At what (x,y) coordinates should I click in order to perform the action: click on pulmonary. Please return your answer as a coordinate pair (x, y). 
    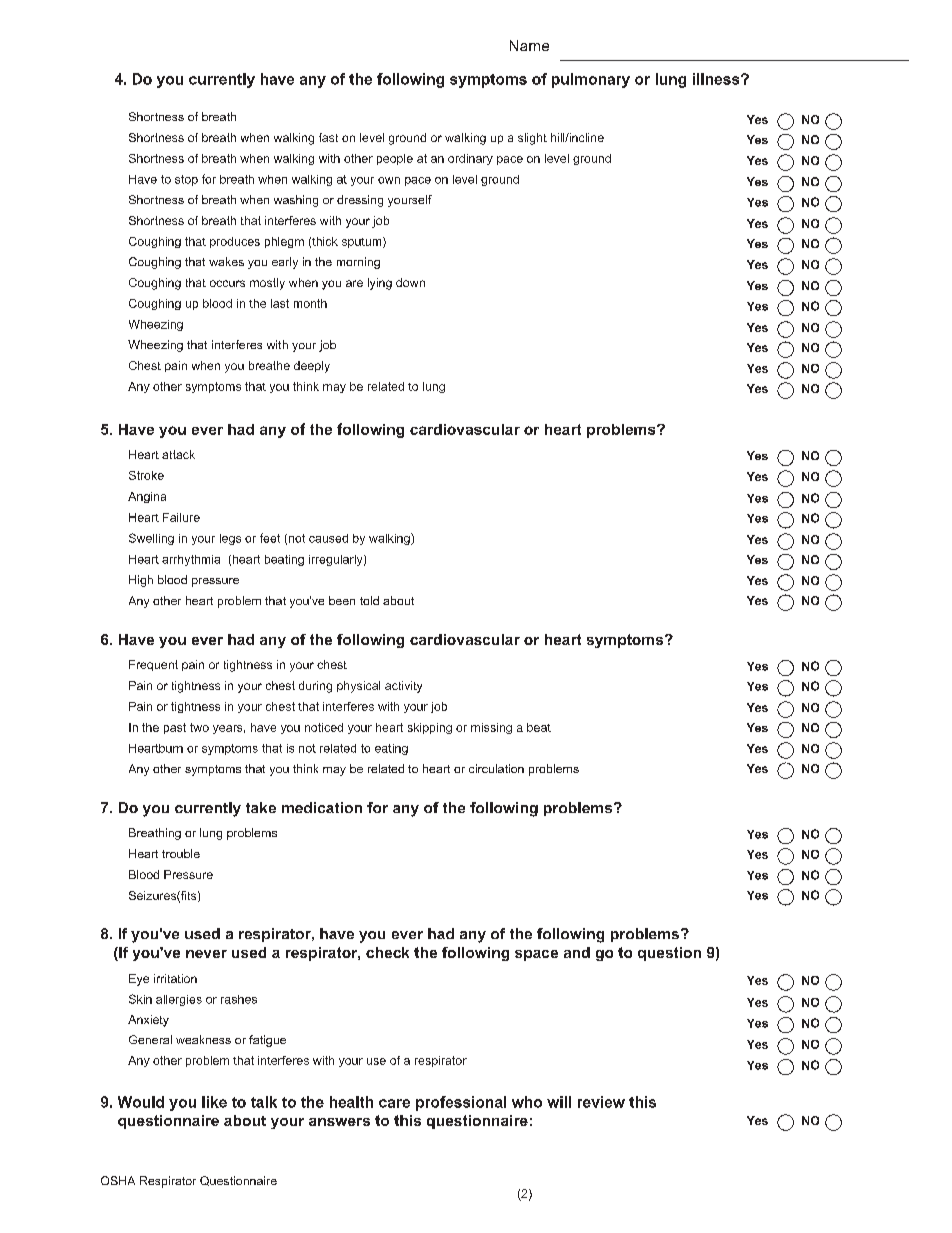
    Looking at the image, I should click on (591, 80).
